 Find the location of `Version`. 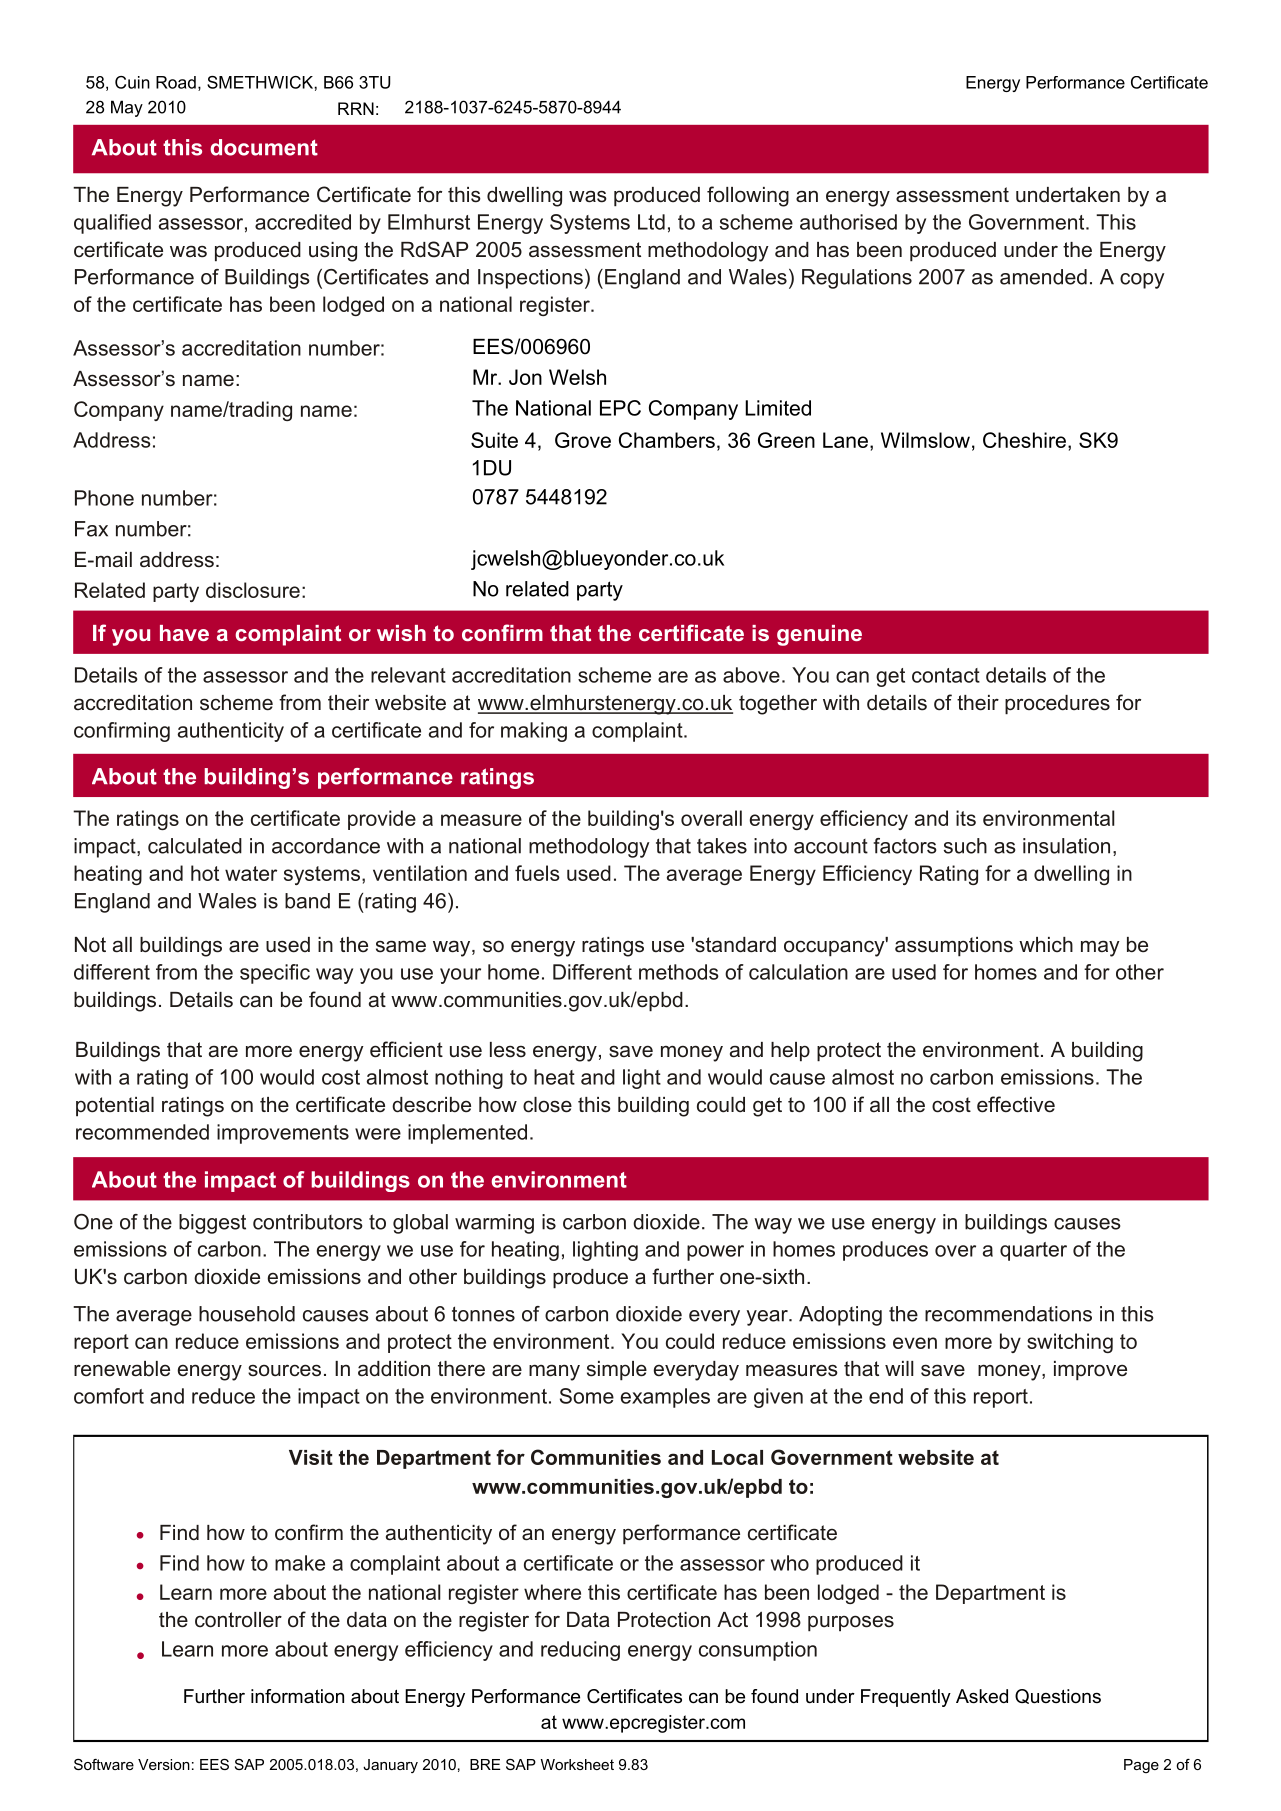

Version is located at coordinates (164, 1764).
